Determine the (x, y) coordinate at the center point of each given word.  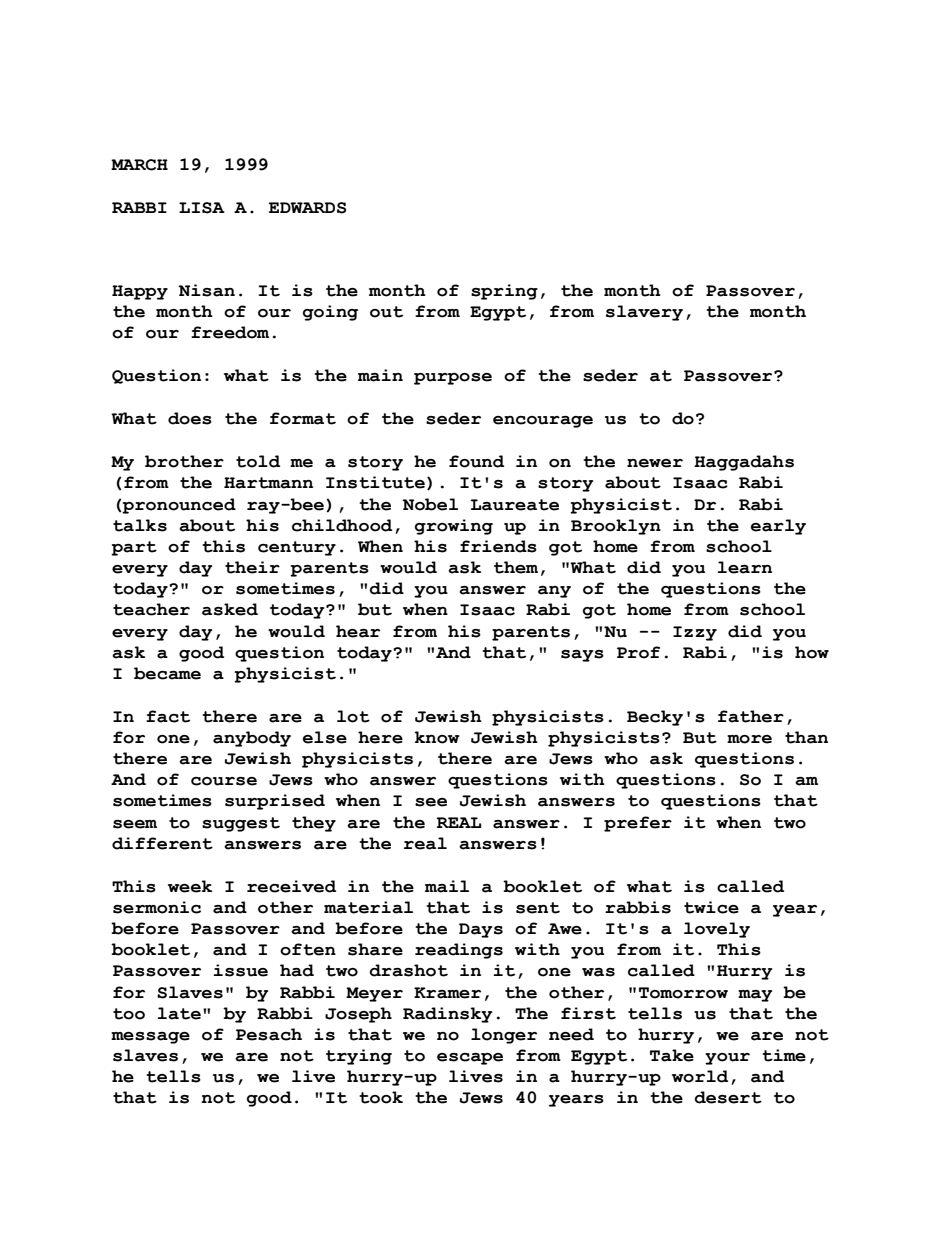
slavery (644, 313)
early (778, 527)
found (476, 461)
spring (504, 292)
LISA (202, 208)
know (437, 737)
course (224, 781)
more (749, 739)
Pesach (269, 1034)
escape (470, 1059)
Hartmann (268, 483)
